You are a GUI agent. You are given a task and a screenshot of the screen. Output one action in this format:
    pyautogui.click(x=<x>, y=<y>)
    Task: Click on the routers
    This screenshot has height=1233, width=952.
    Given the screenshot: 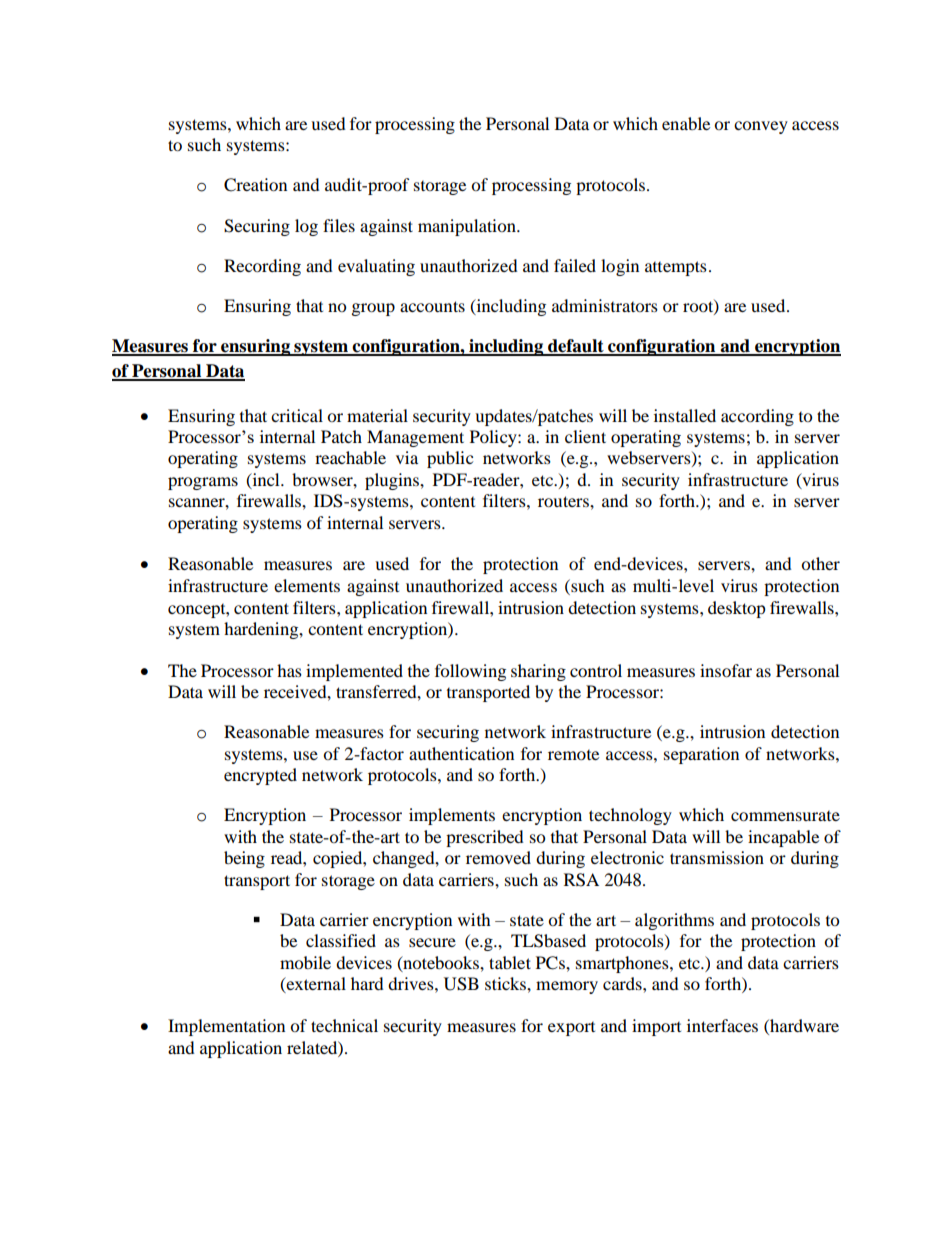 What is the action you would take?
    pyautogui.click(x=564, y=501)
